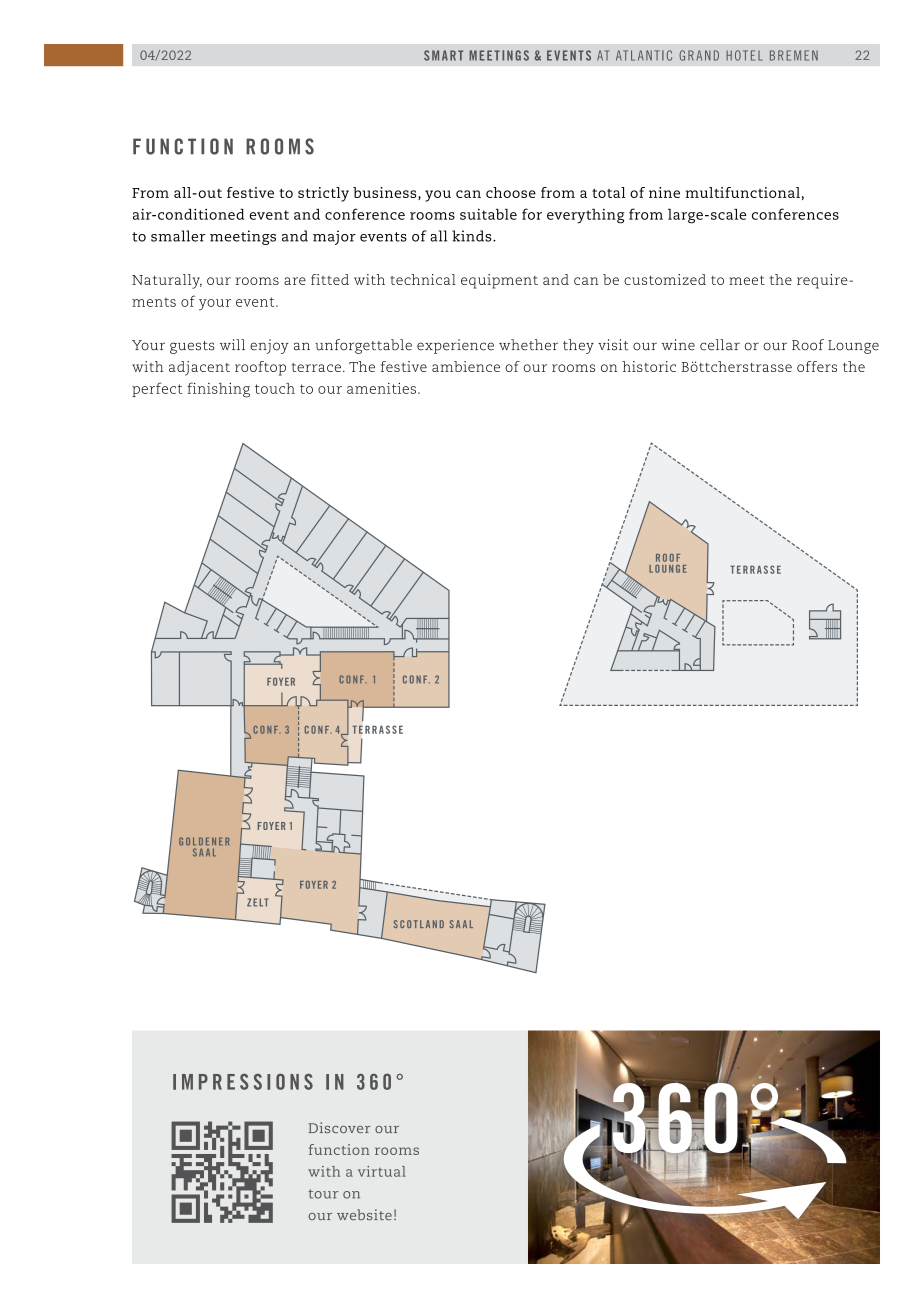  What do you see at coordinates (381, 388) in the page?
I see `amenities` at bounding box center [381, 388].
